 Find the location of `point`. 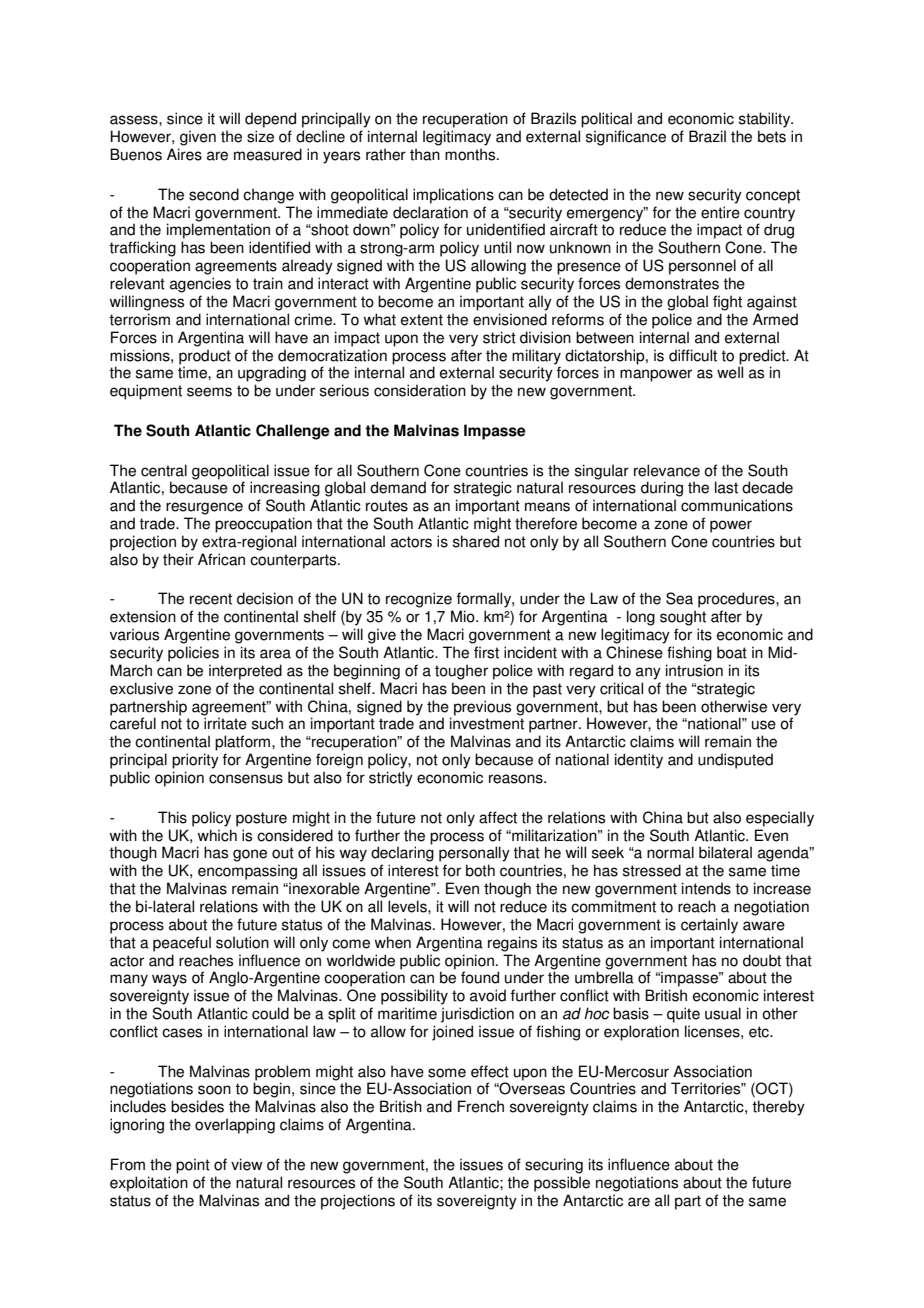

point is located at coordinates (193, 1166).
